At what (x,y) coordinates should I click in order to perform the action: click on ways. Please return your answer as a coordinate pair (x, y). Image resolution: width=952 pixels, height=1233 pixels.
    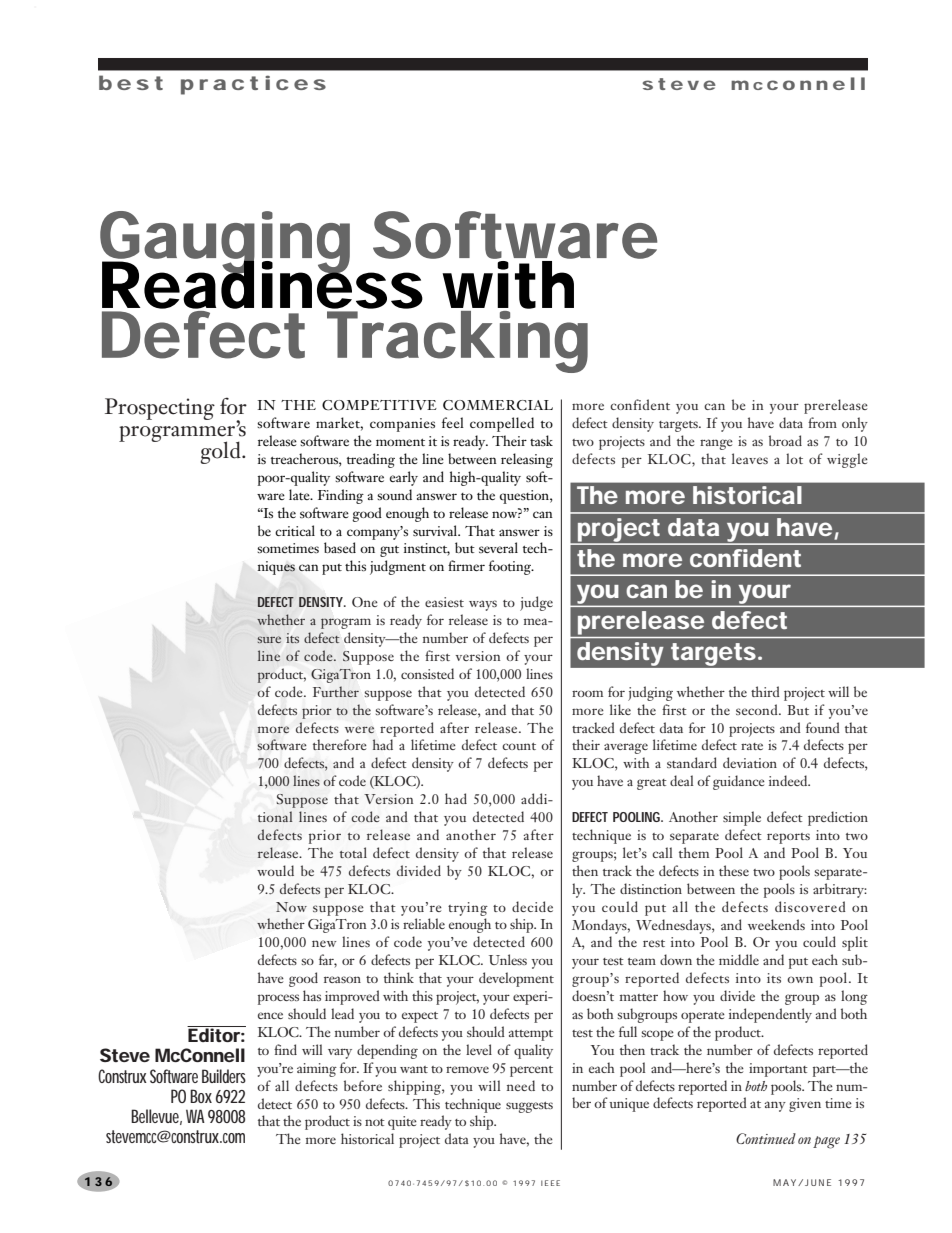
    Looking at the image, I should click on (483, 605).
